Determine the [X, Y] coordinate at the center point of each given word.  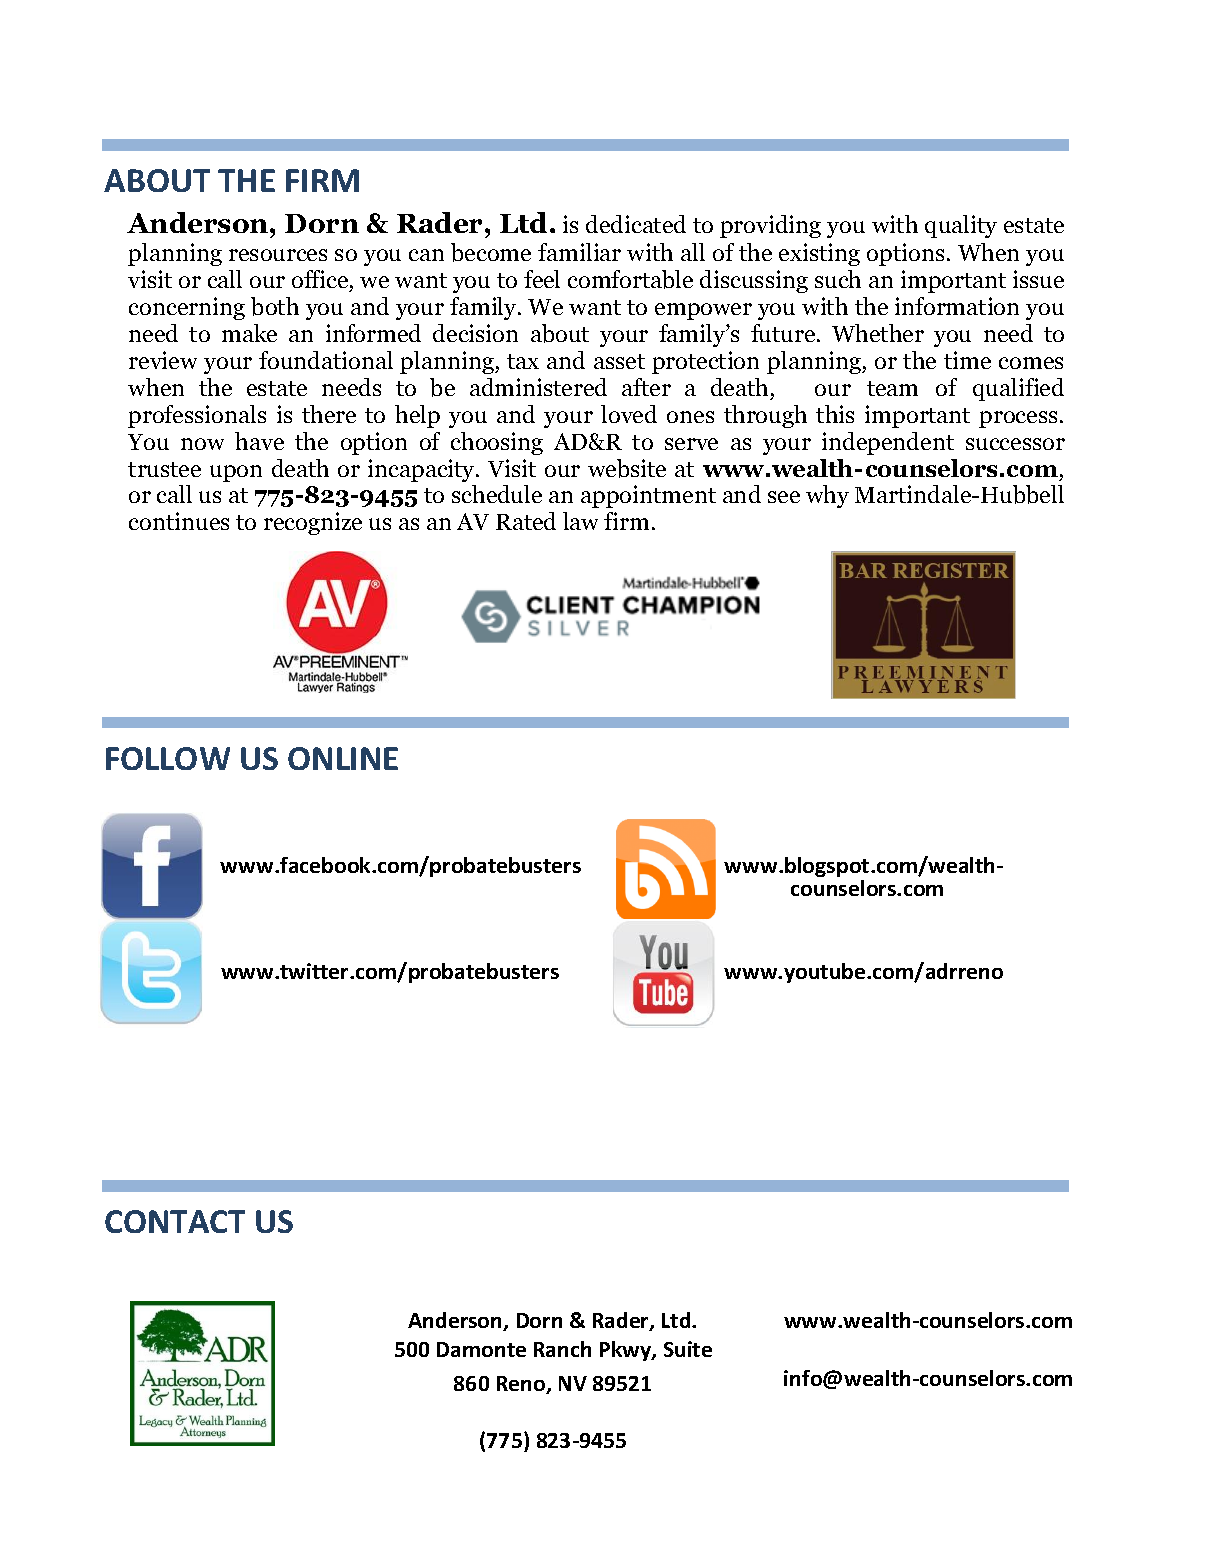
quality [961, 226]
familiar [579, 252]
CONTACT [175, 1221]
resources [278, 255]
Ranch [562, 1349]
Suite [688, 1349]
